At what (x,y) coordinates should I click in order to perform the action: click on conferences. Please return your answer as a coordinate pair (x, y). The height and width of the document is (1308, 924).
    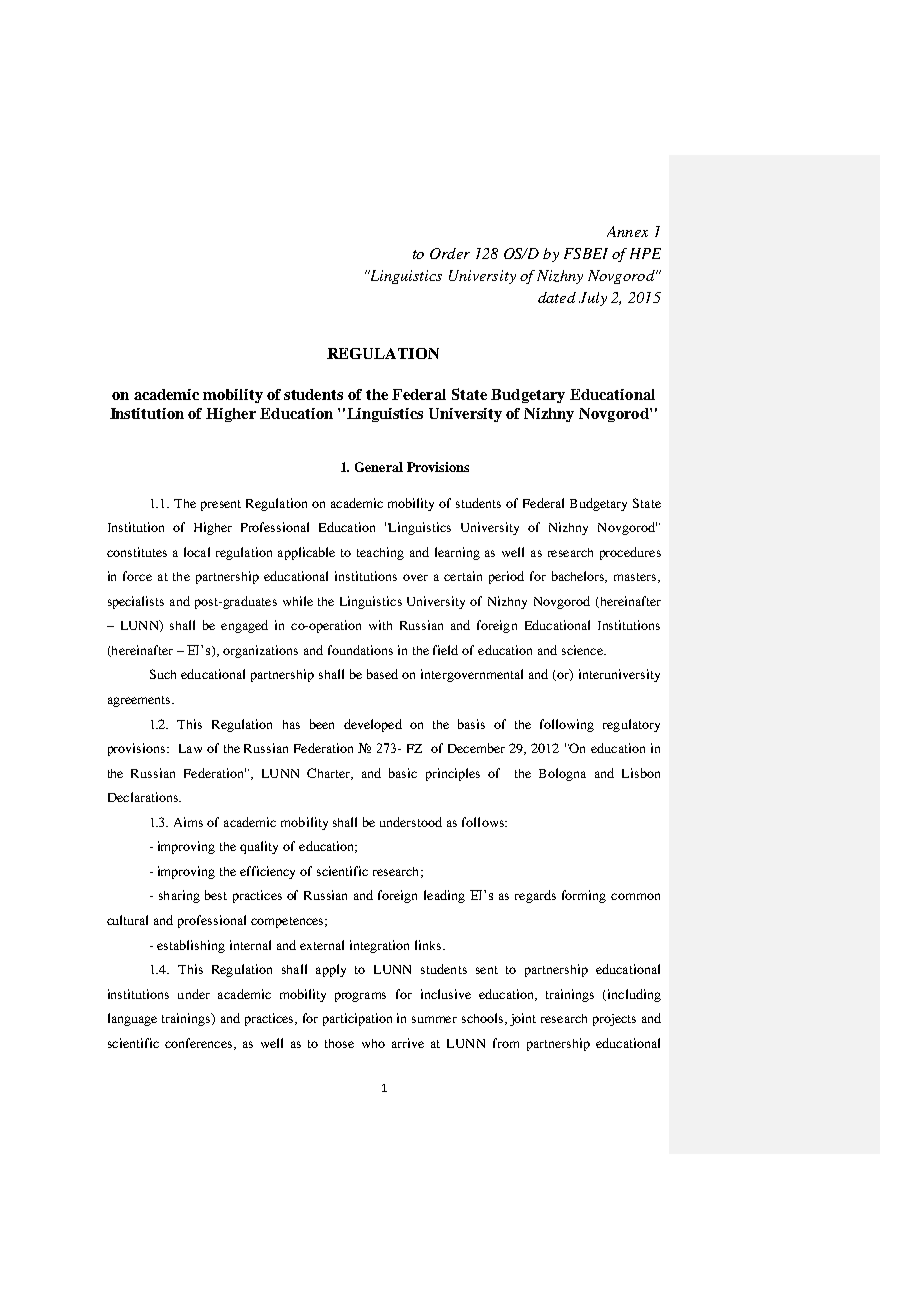
    Looking at the image, I should click on (200, 1044).
